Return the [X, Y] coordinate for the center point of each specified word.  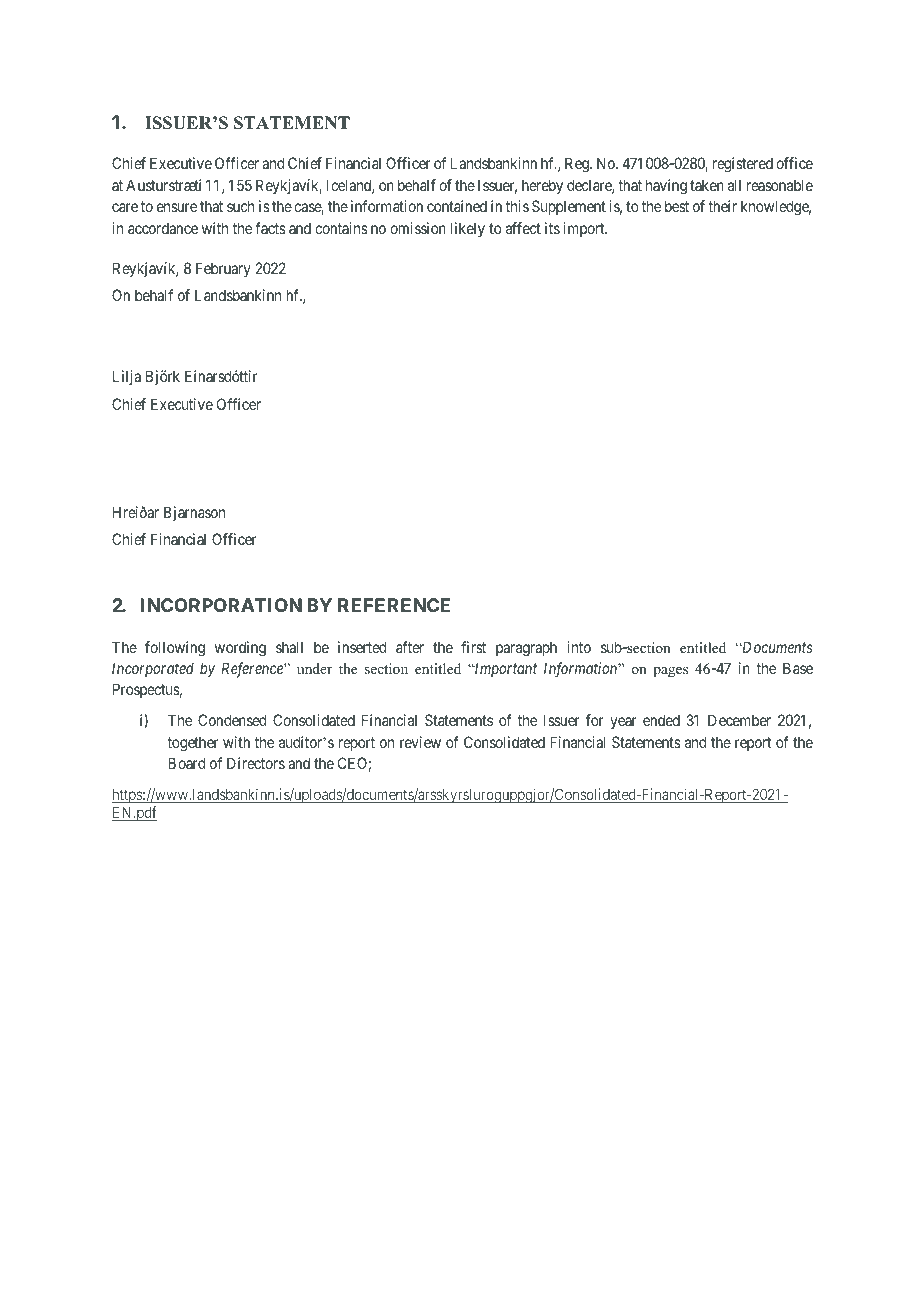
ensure [177, 207]
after [410, 647]
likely [468, 229]
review [420, 742]
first [473, 647]
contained [457, 206]
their [722, 206]
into [579, 647]
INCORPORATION [221, 605]
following [175, 649]
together [192, 744]
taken [707, 185]
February [223, 269]
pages [670, 672]
